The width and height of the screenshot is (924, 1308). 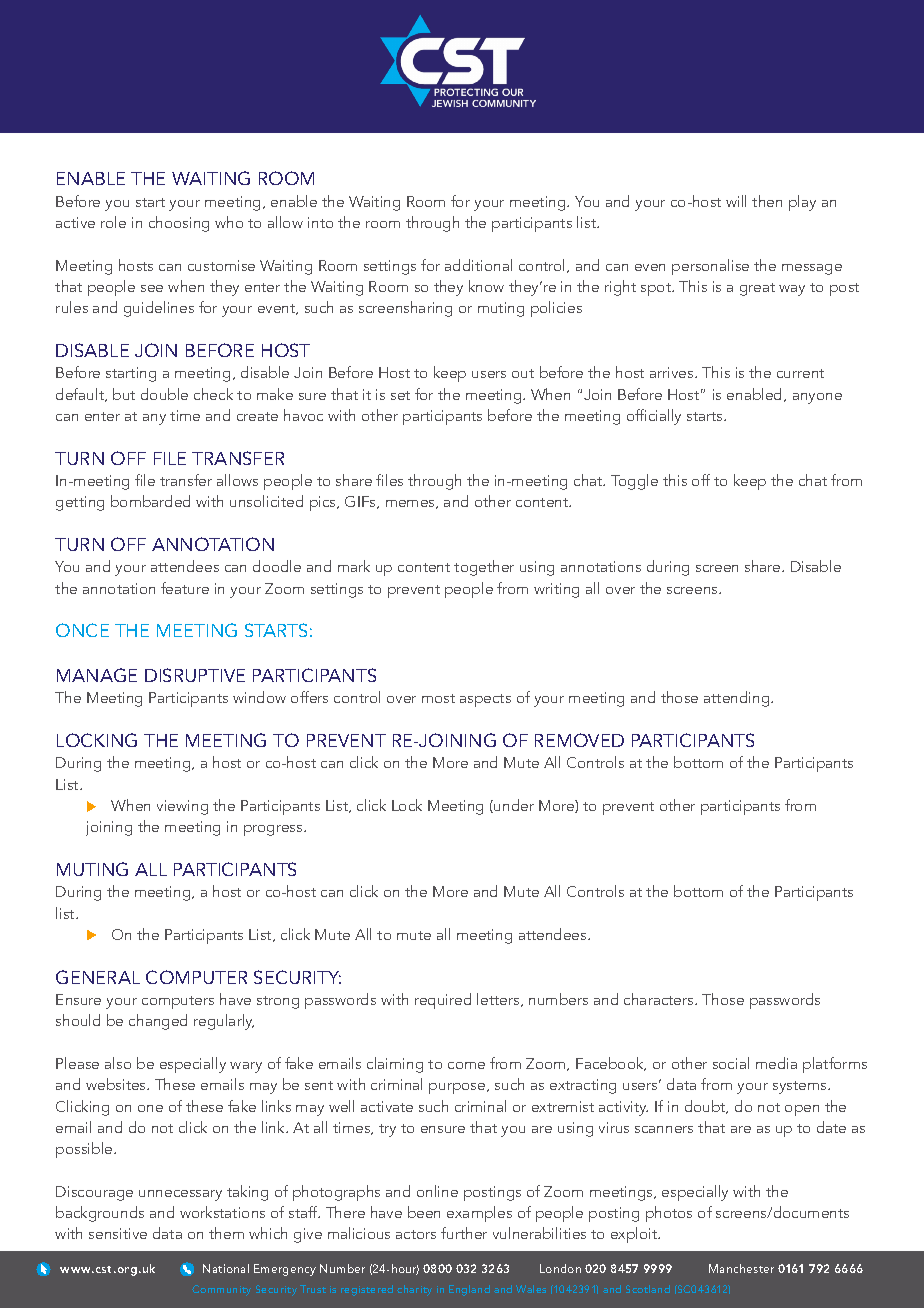 I want to click on additional, so click(x=478, y=265).
